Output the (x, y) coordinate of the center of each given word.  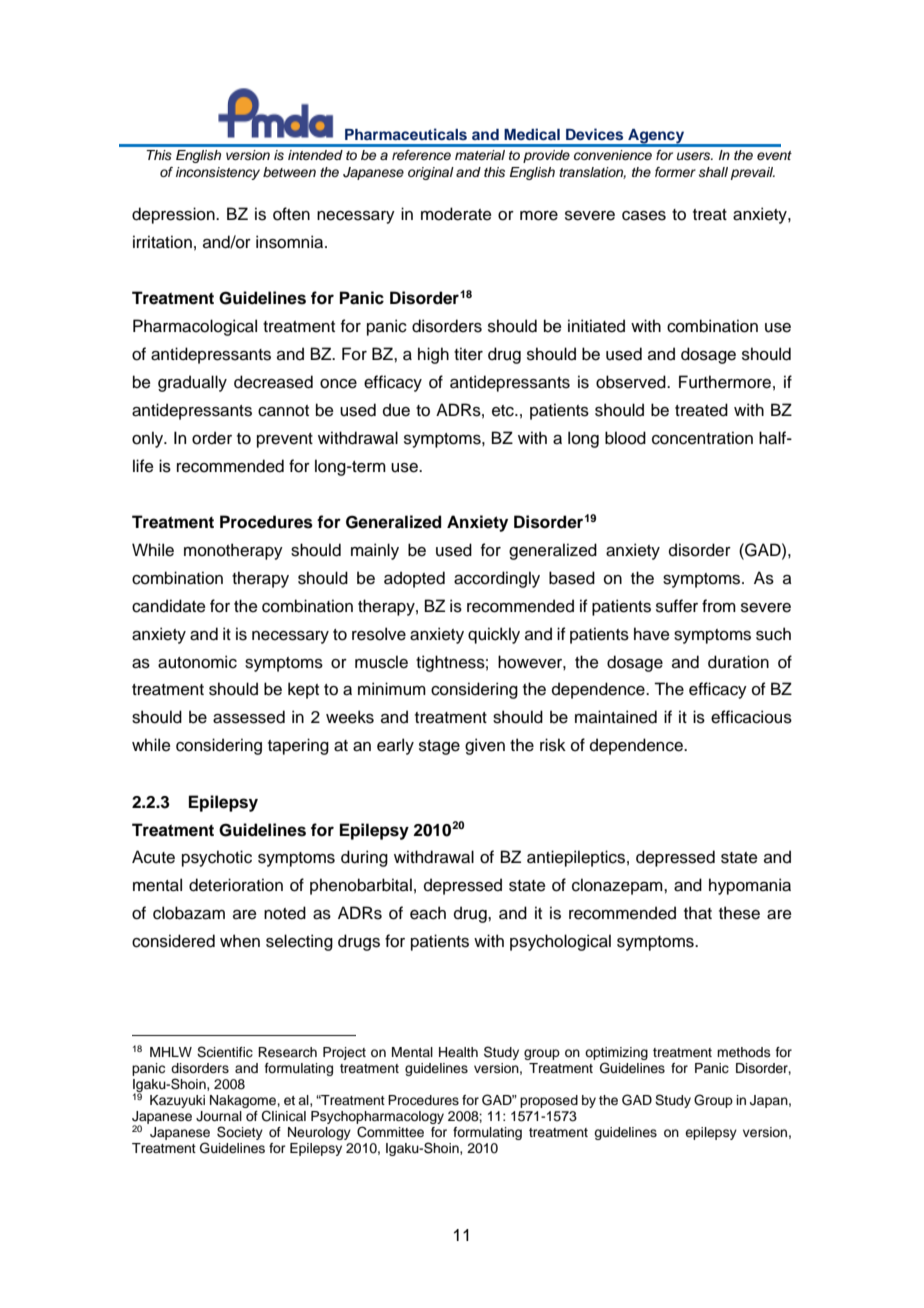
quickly (494, 635)
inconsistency (218, 173)
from (719, 606)
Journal (219, 1116)
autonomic (197, 662)
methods (744, 1052)
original (431, 173)
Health (458, 1052)
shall (713, 172)
